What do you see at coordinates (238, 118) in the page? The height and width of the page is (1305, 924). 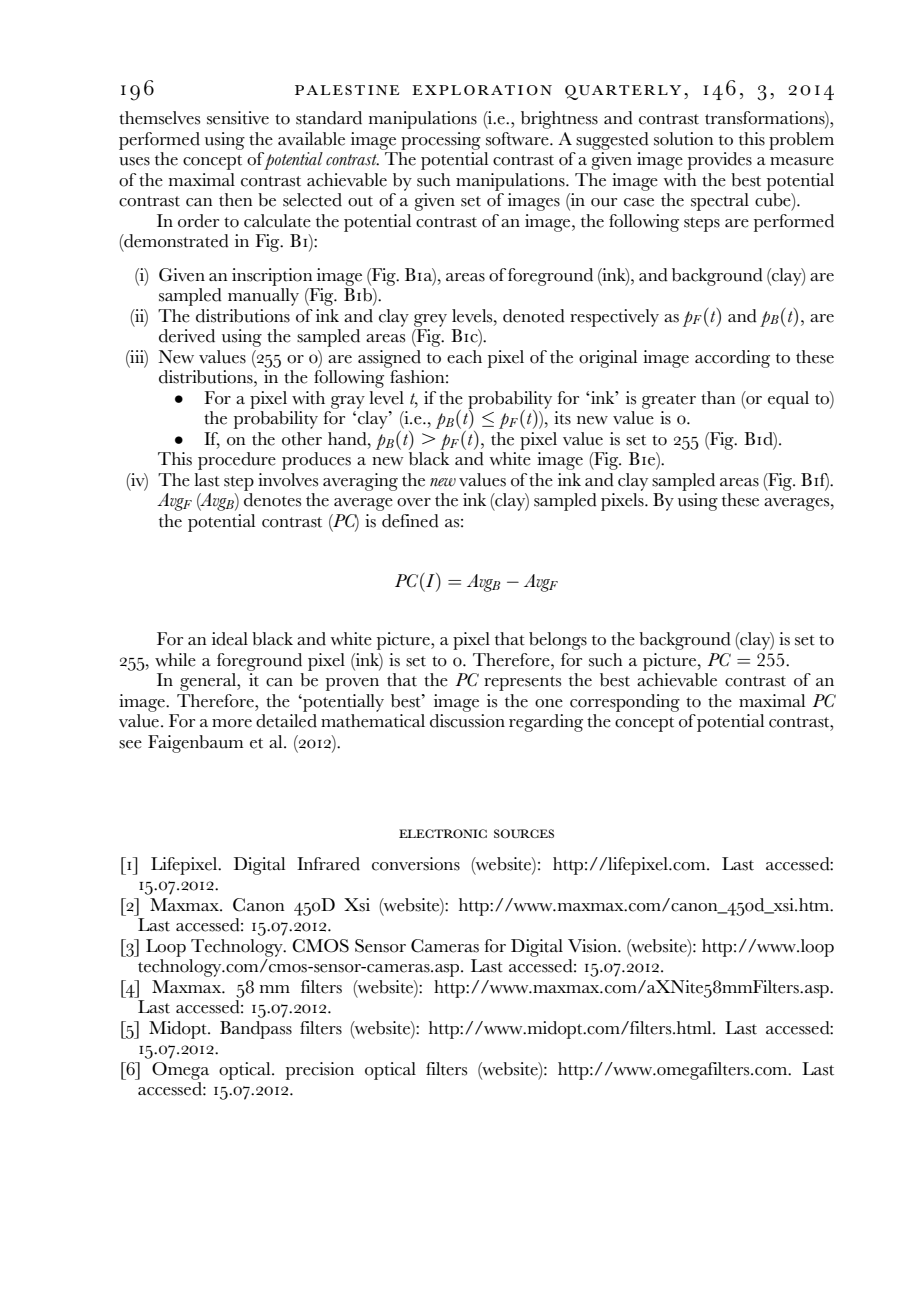 I see `sensitive` at bounding box center [238, 118].
